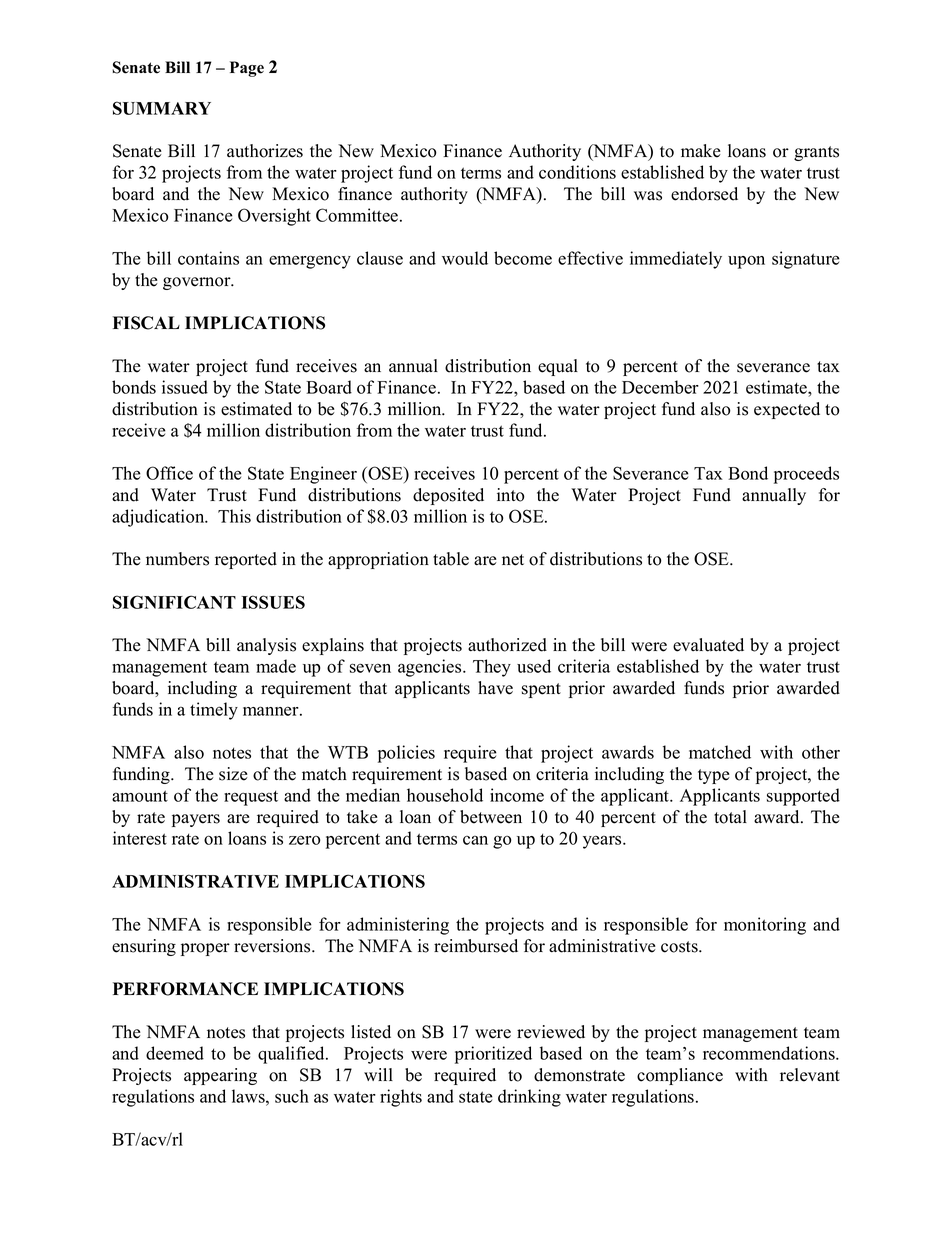 The image size is (952, 1233). I want to click on timely, so click(214, 711).
